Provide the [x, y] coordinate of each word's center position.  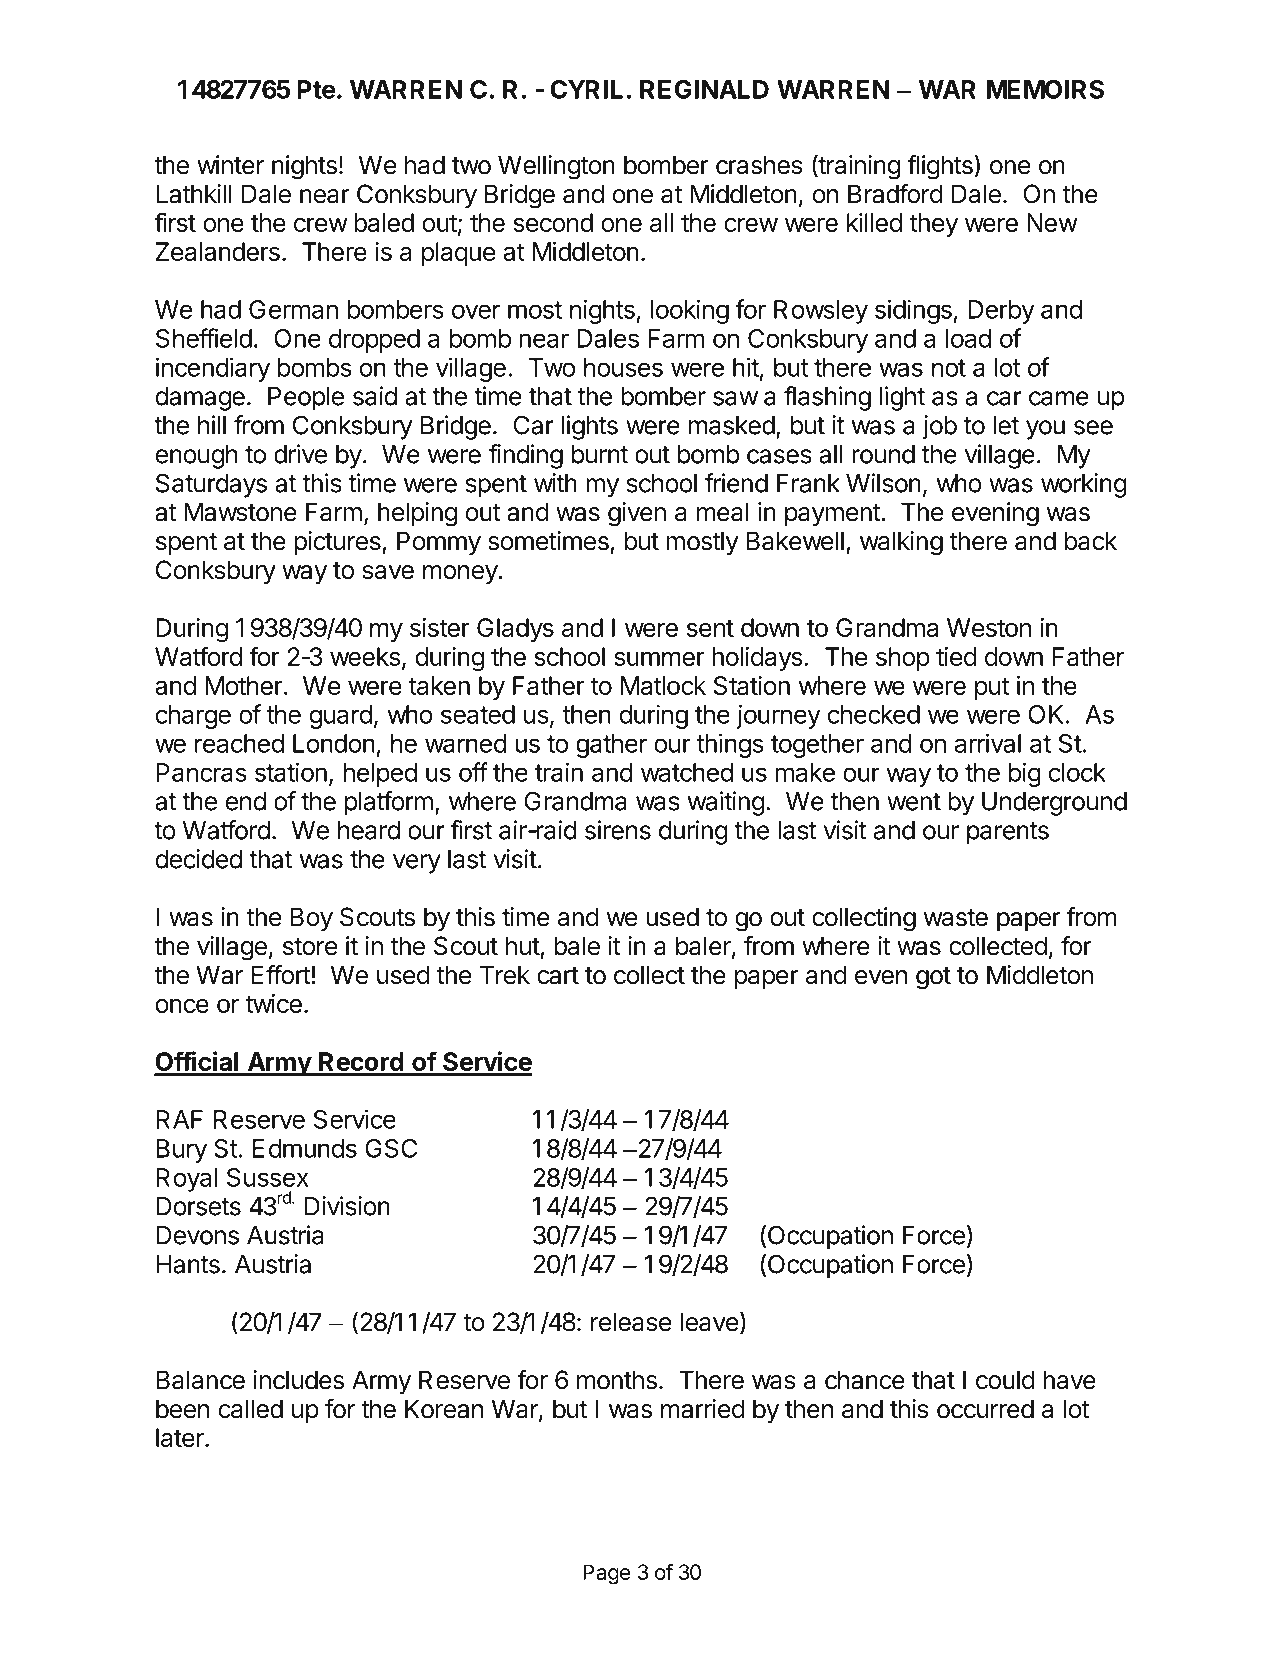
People [306, 399]
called [250, 1409]
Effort [282, 975]
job [939, 427]
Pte [316, 89]
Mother [244, 685]
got [933, 978]
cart [558, 976]
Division [347, 1206]
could [1005, 1380]
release [631, 1322]
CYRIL [586, 89]
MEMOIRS [1045, 89]
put [992, 688]
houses [623, 367]
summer [659, 658]
